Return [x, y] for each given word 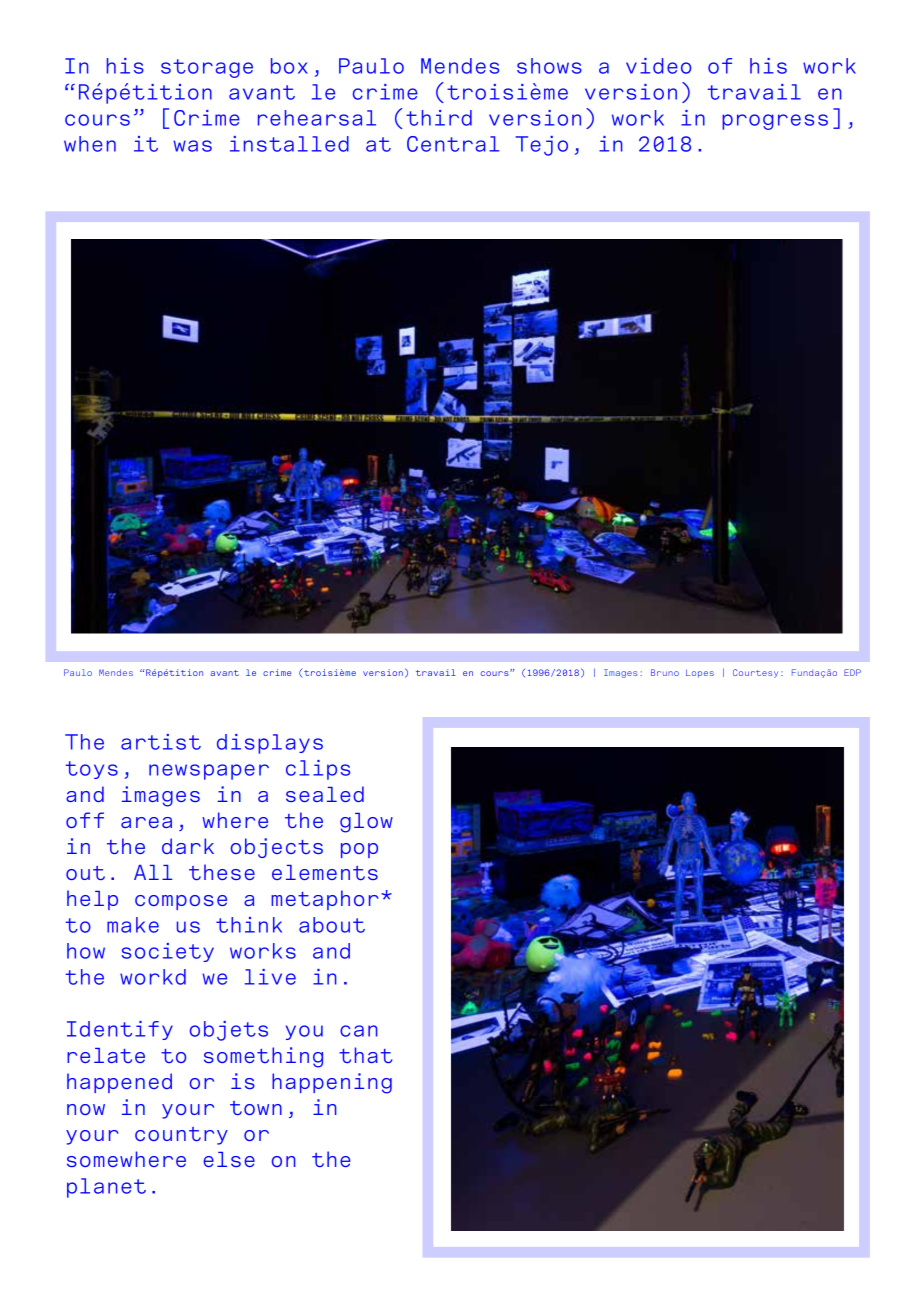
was [193, 146]
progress [775, 122]
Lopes [700, 673]
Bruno [665, 672]
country [181, 1136]
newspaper [209, 772]
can [359, 1031]
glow [366, 823]
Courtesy [755, 673]
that [365, 1055]
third [439, 118]
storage [207, 68]
